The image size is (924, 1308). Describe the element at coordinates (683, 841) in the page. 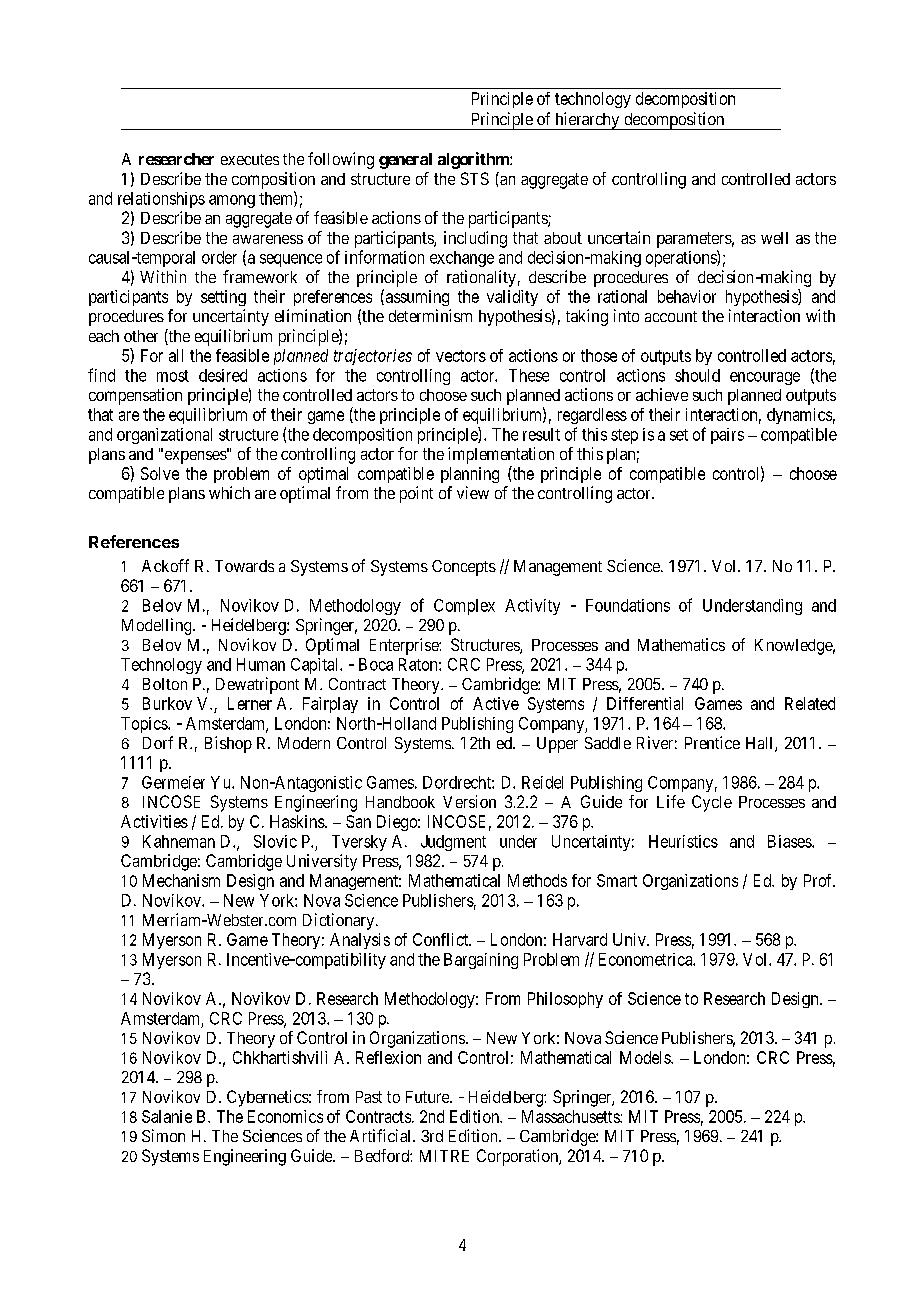

I see `Heuristics` at that location.
